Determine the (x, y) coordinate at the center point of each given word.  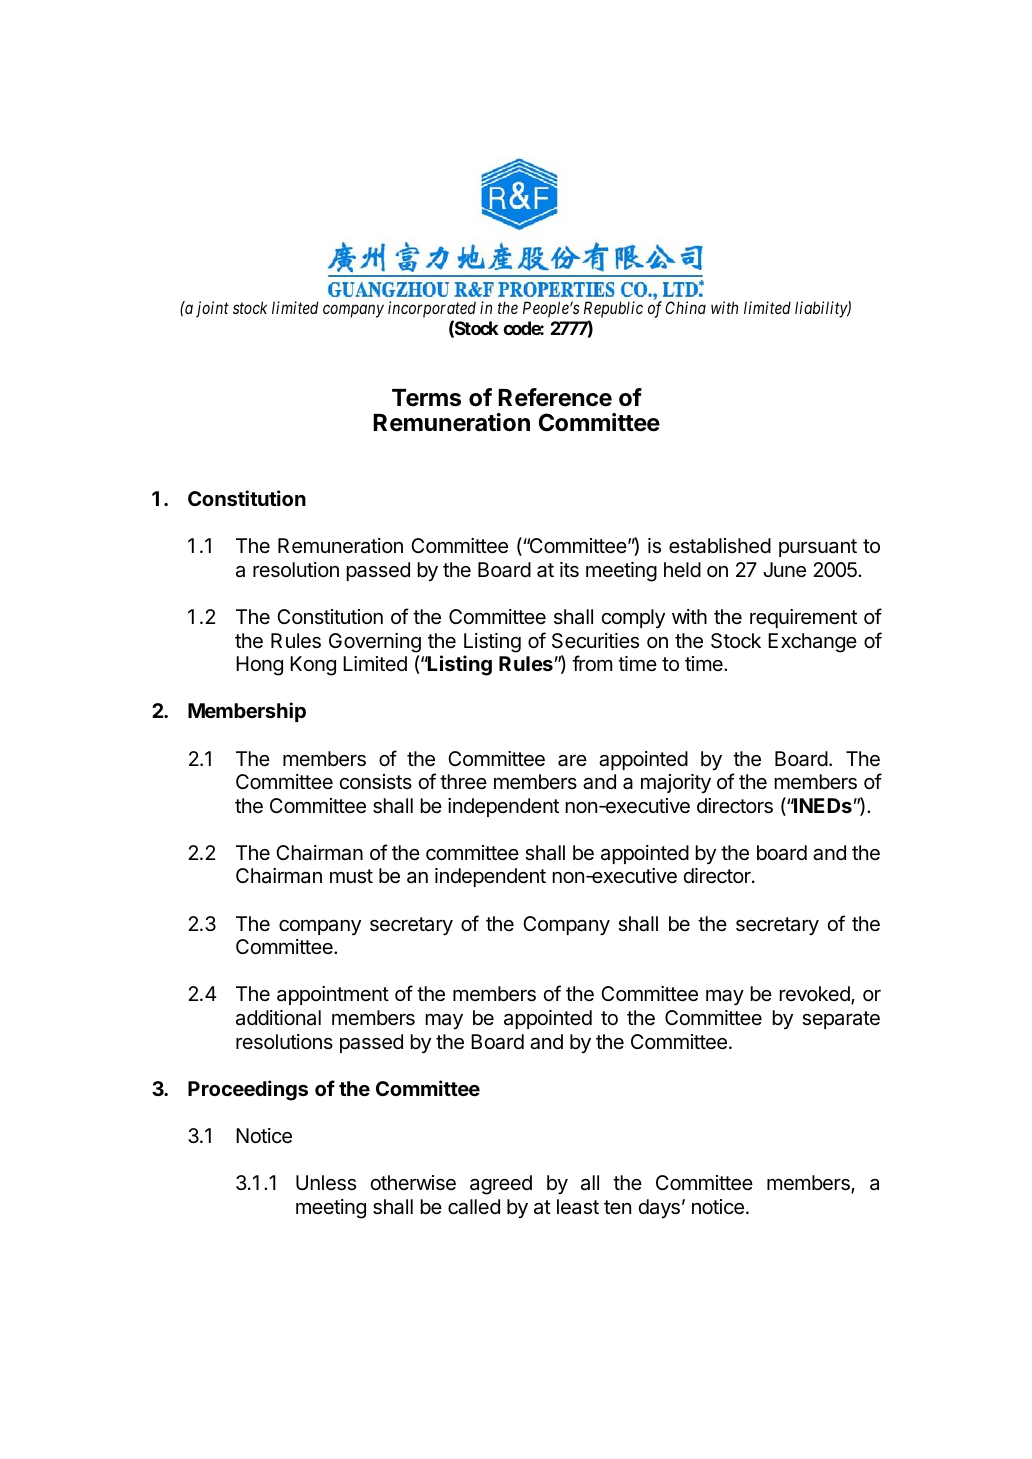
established (720, 546)
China (685, 307)
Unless (326, 1183)
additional (278, 1018)
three (463, 782)
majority (676, 783)
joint (212, 309)
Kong (313, 666)
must (351, 876)
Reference (555, 397)
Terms (426, 398)
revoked (816, 995)
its (569, 570)
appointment (333, 995)
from (592, 663)
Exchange (812, 643)
